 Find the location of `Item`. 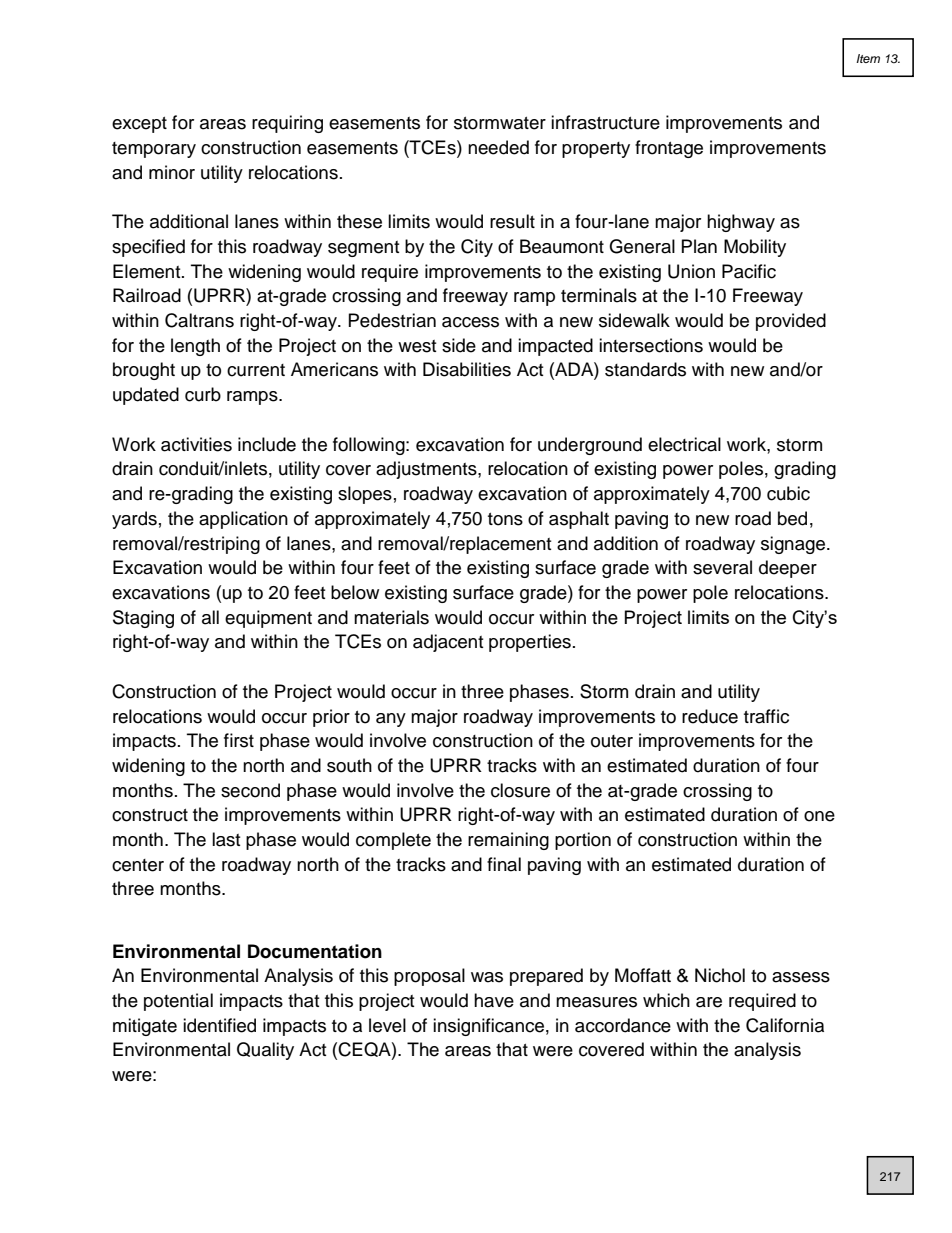

Item is located at coordinates (868, 58).
